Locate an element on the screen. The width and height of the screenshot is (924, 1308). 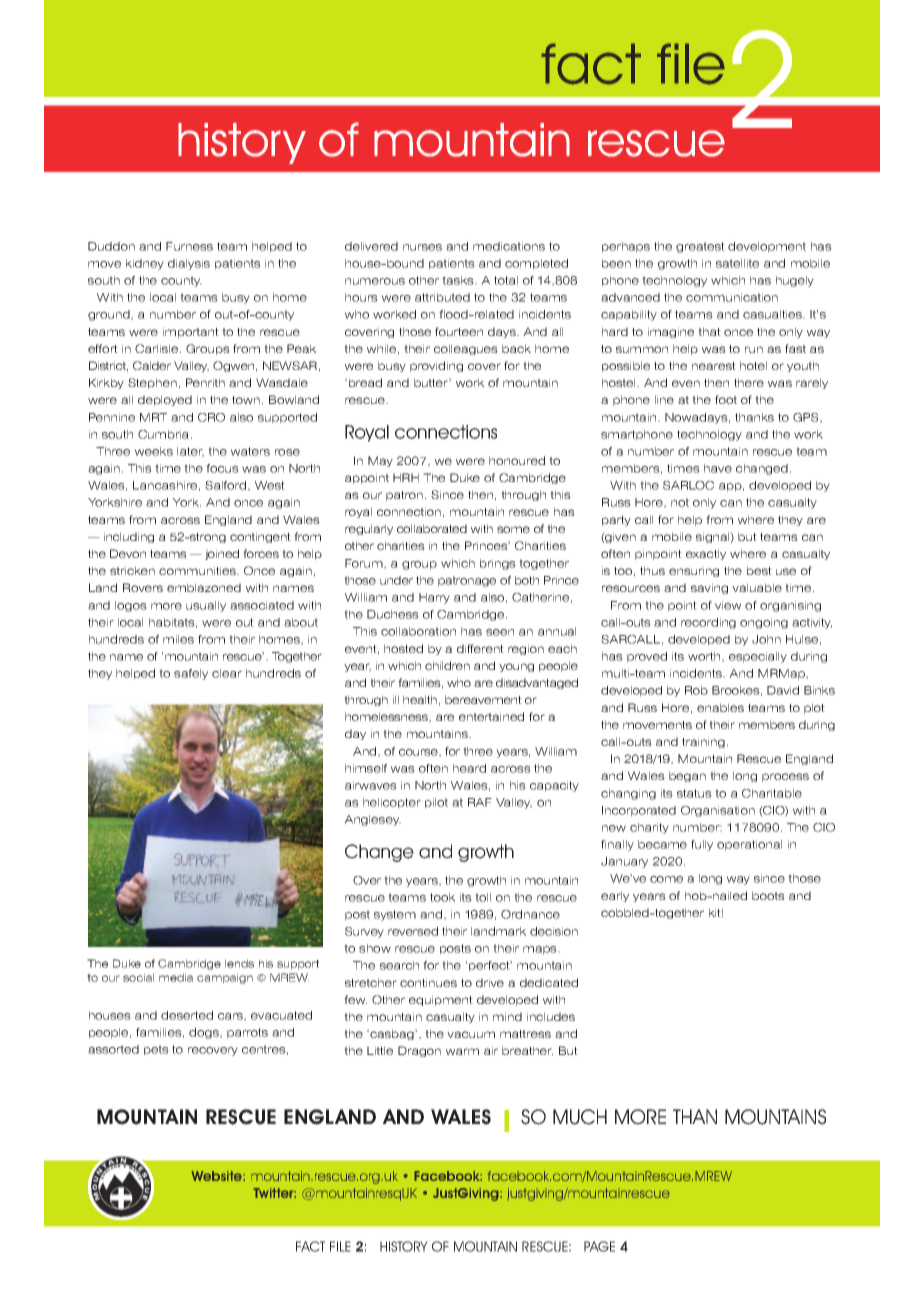
pets is located at coordinates (156, 1050).
